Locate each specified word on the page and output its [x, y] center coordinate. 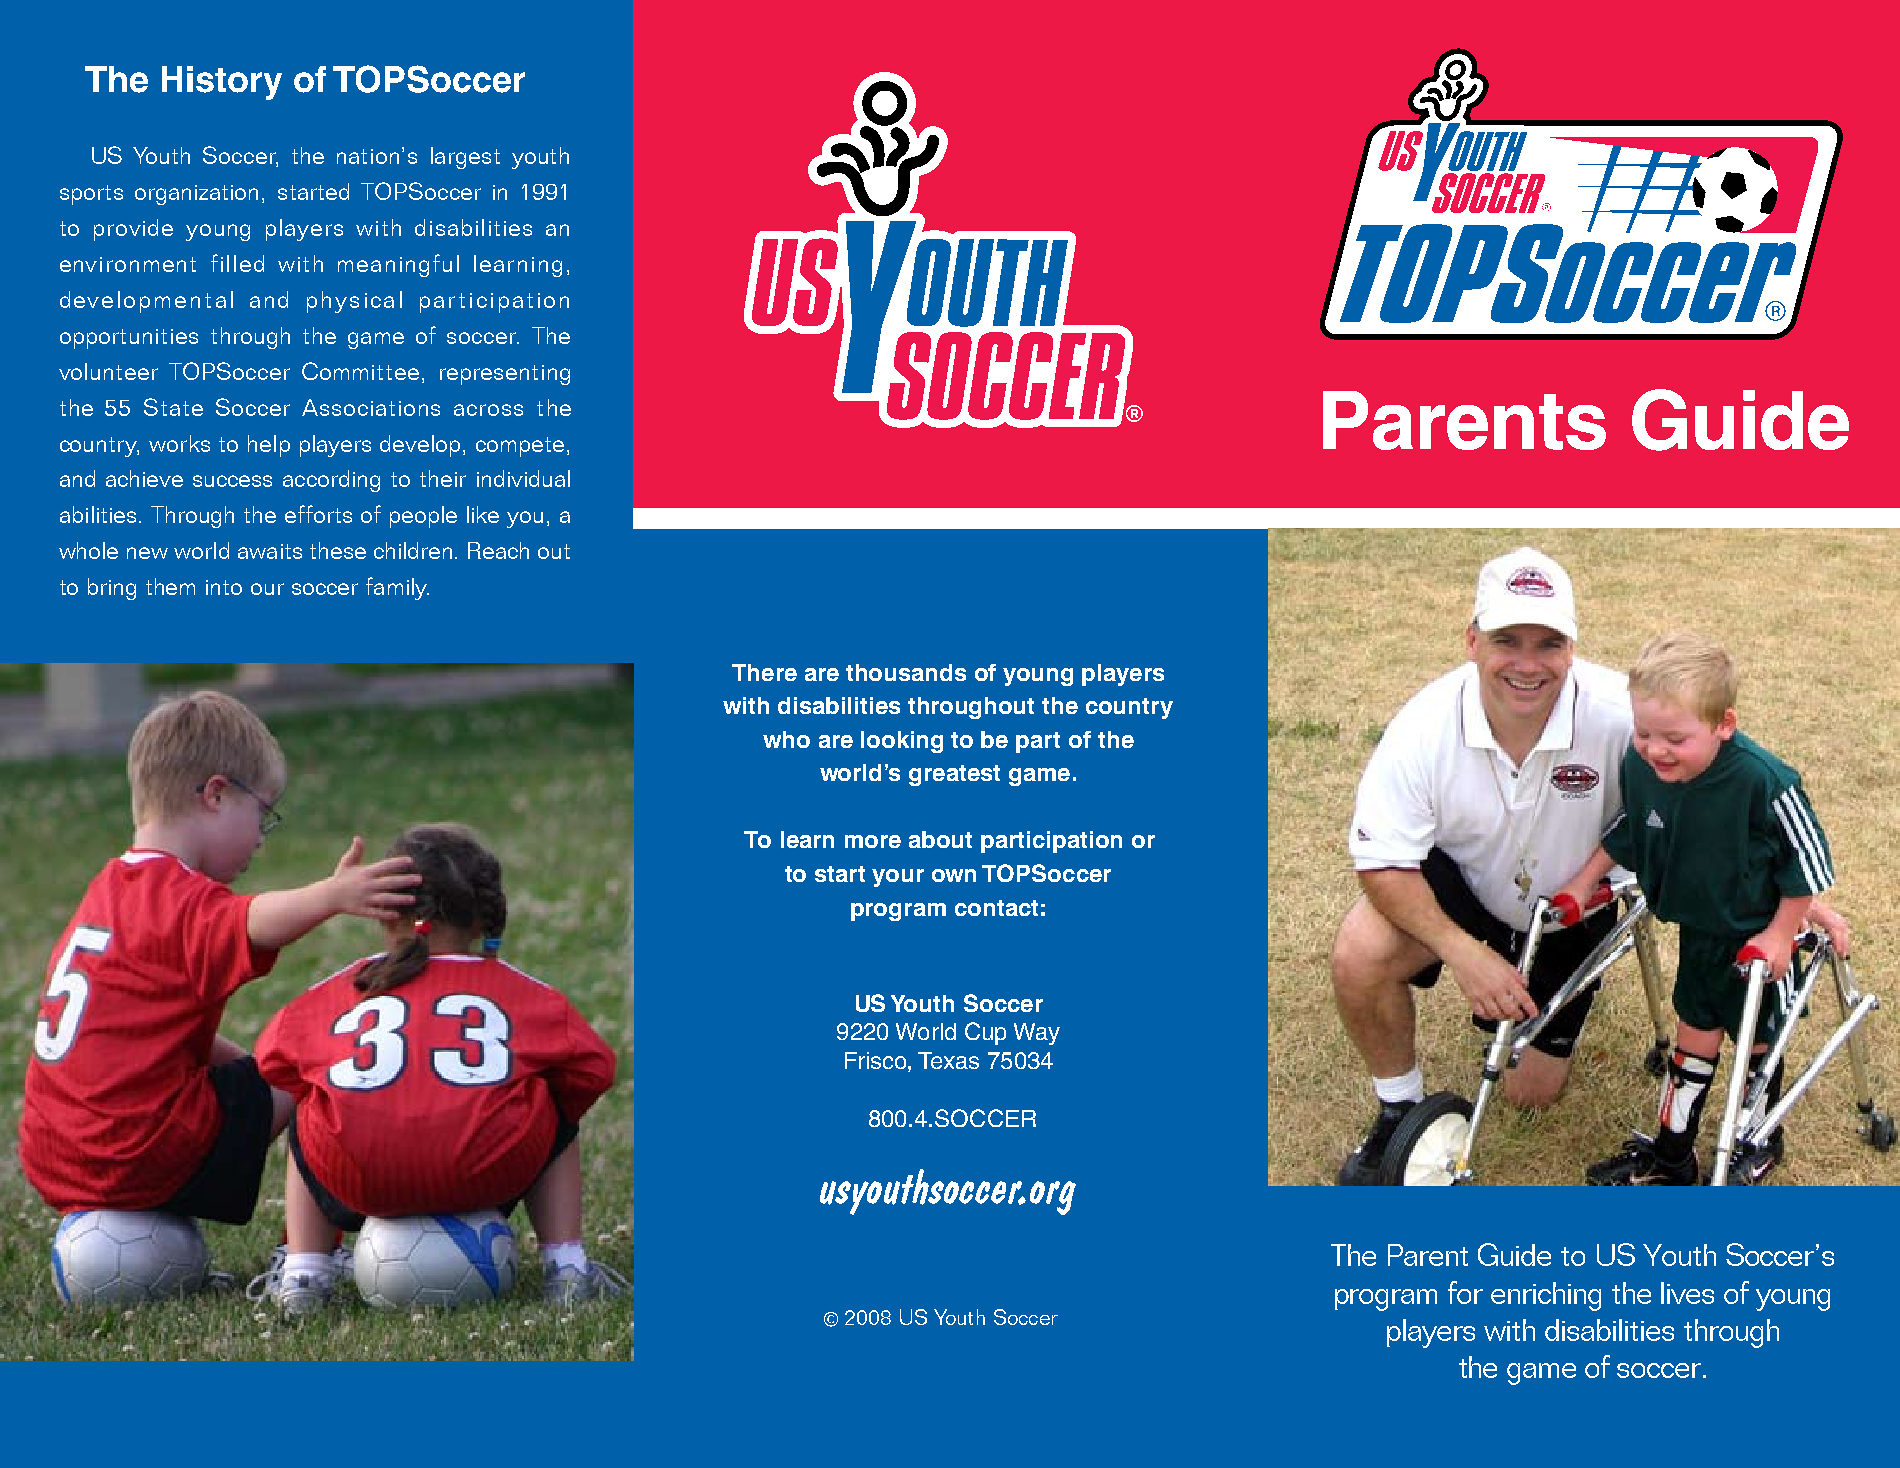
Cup [985, 1033]
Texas [948, 1060]
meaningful [398, 265]
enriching [1546, 1296]
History [222, 83]
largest [465, 158]
